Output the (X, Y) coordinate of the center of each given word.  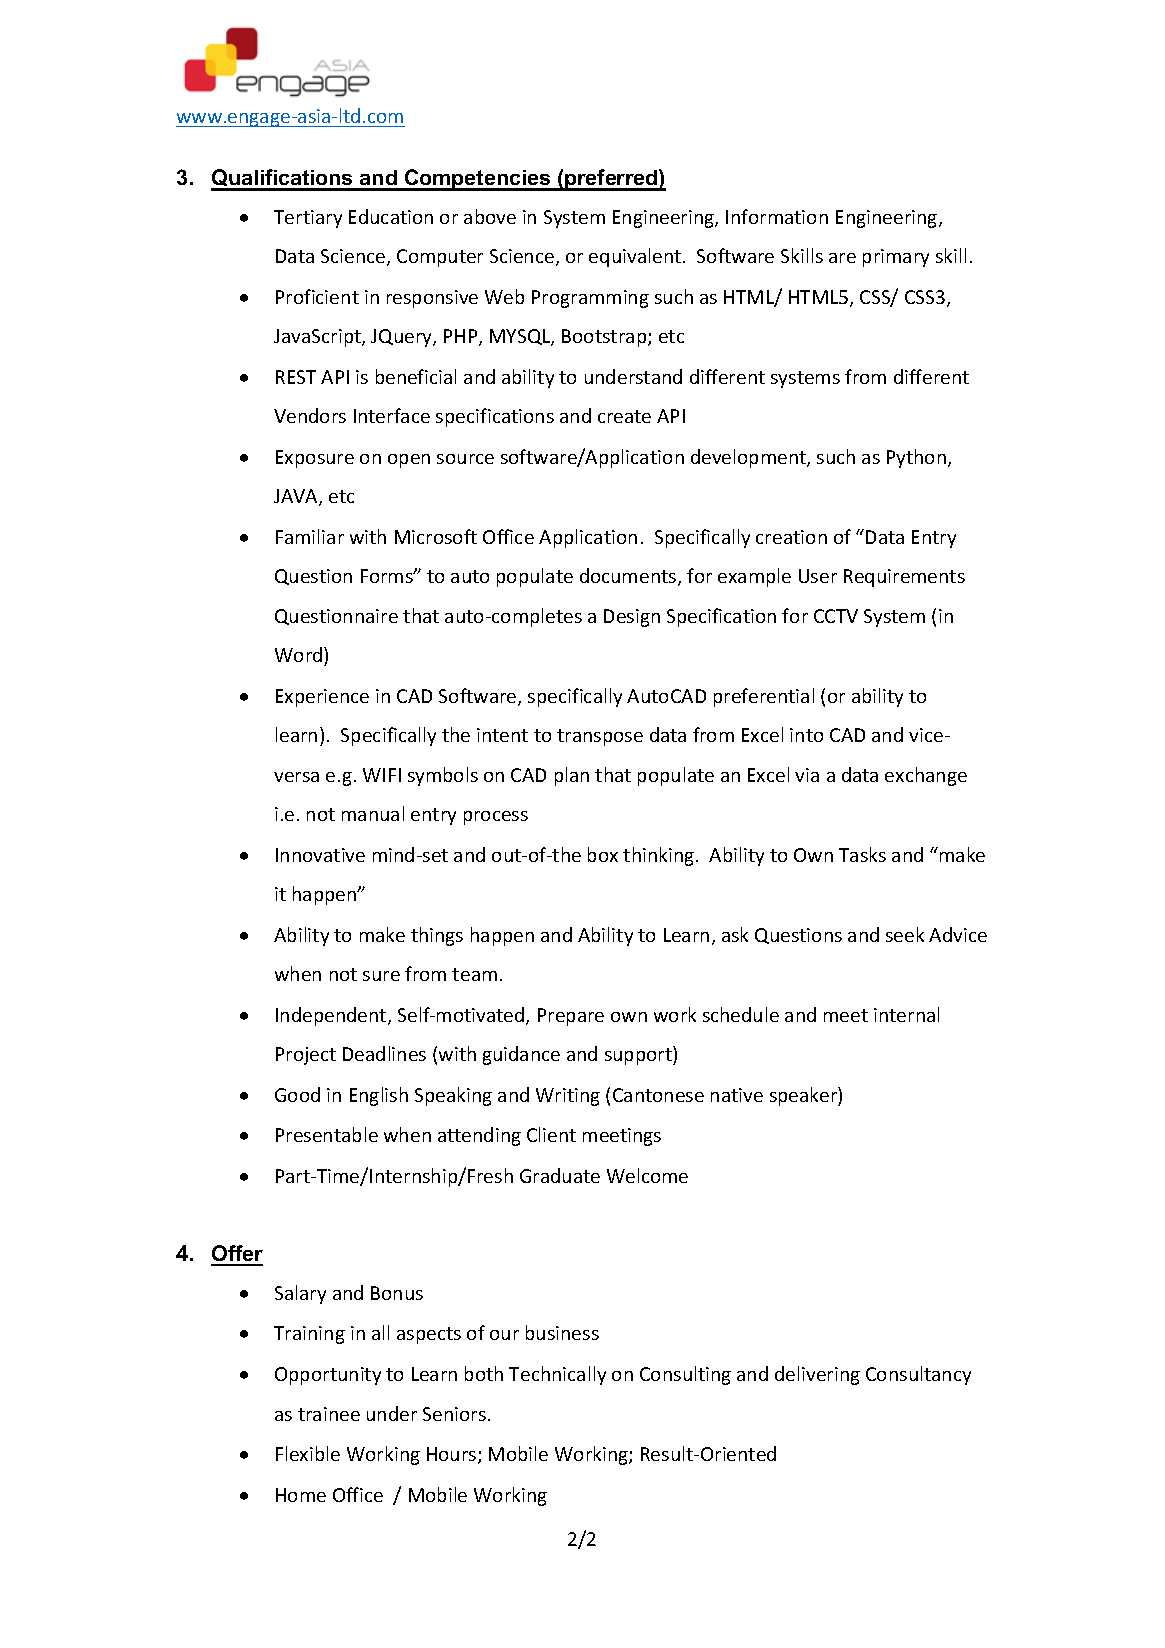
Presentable (327, 1134)
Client (551, 1134)
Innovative (320, 855)
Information (777, 216)
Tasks (862, 854)
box (603, 854)
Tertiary (308, 219)
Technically (557, 1375)
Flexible (308, 1453)
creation (791, 537)
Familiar (310, 536)
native (737, 1095)
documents (629, 577)
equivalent (635, 257)
